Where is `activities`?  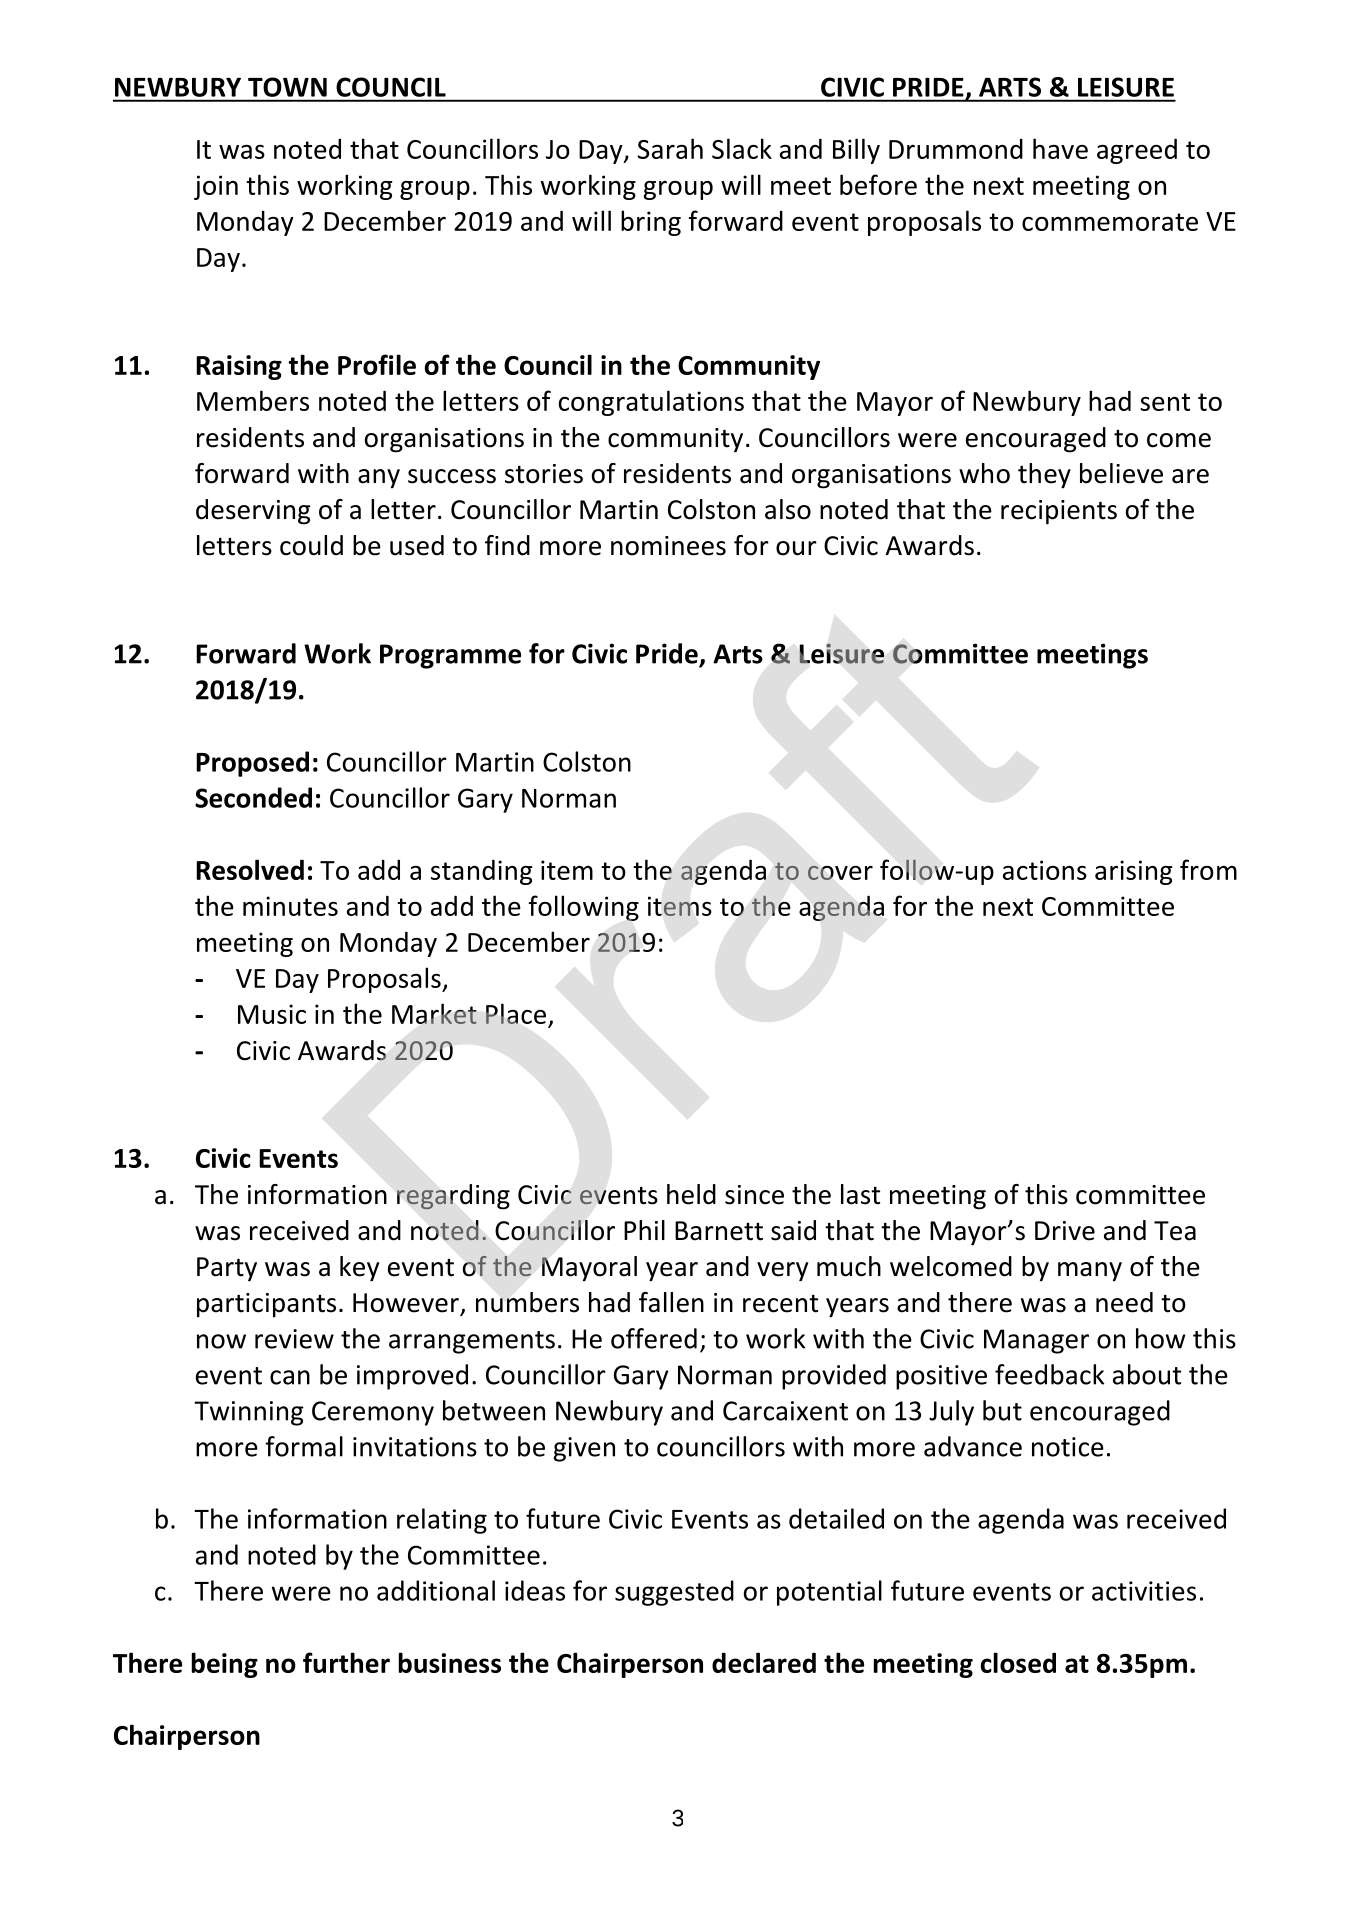 activities is located at coordinates (1144, 1591).
